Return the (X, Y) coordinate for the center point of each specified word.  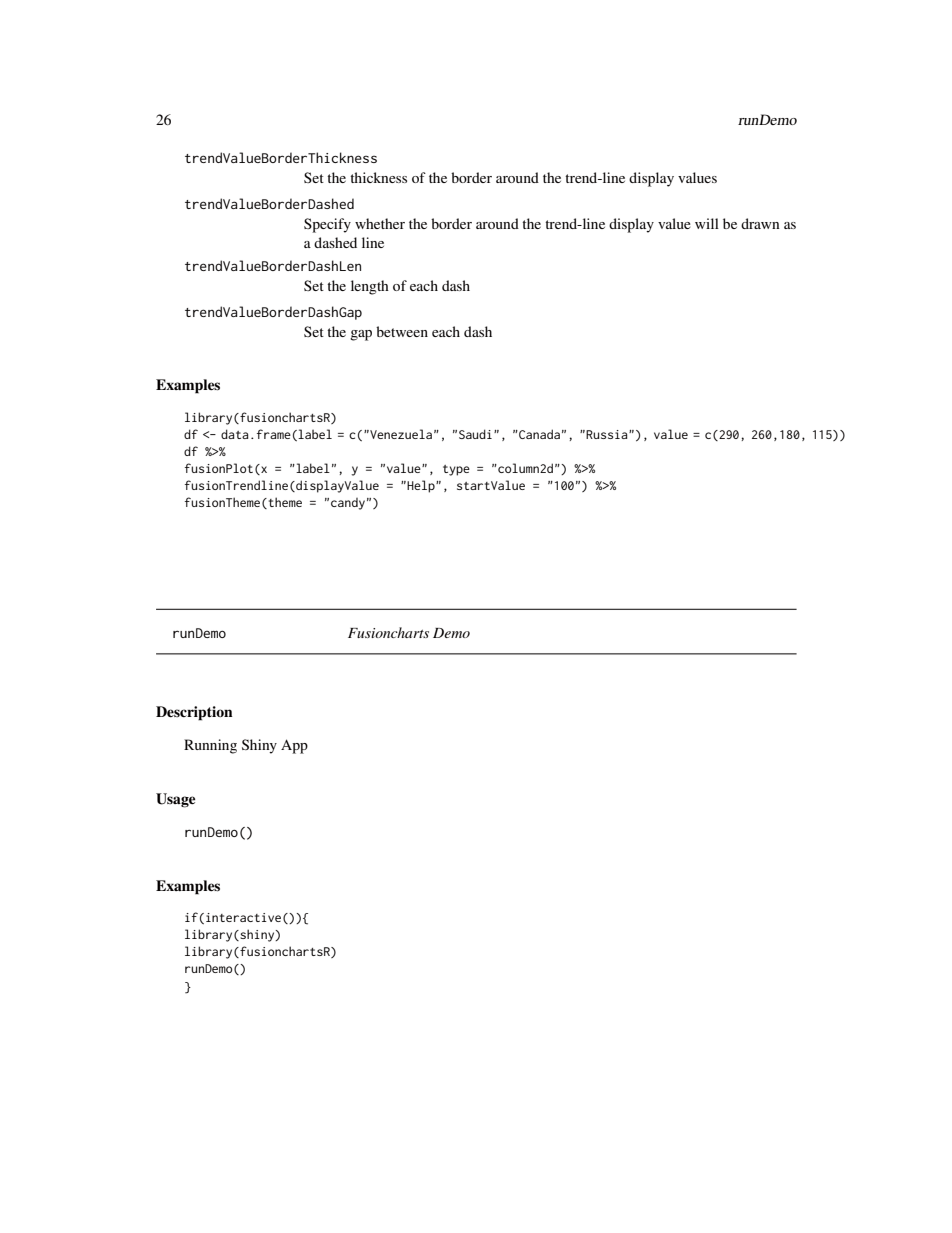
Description (194, 713)
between (402, 331)
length (370, 287)
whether (380, 223)
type (456, 470)
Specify (327, 225)
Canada (538, 434)
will (707, 223)
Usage (175, 800)
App (294, 746)
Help (422, 486)
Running (210, 746)
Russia (608, 434)
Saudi (475, 434)
